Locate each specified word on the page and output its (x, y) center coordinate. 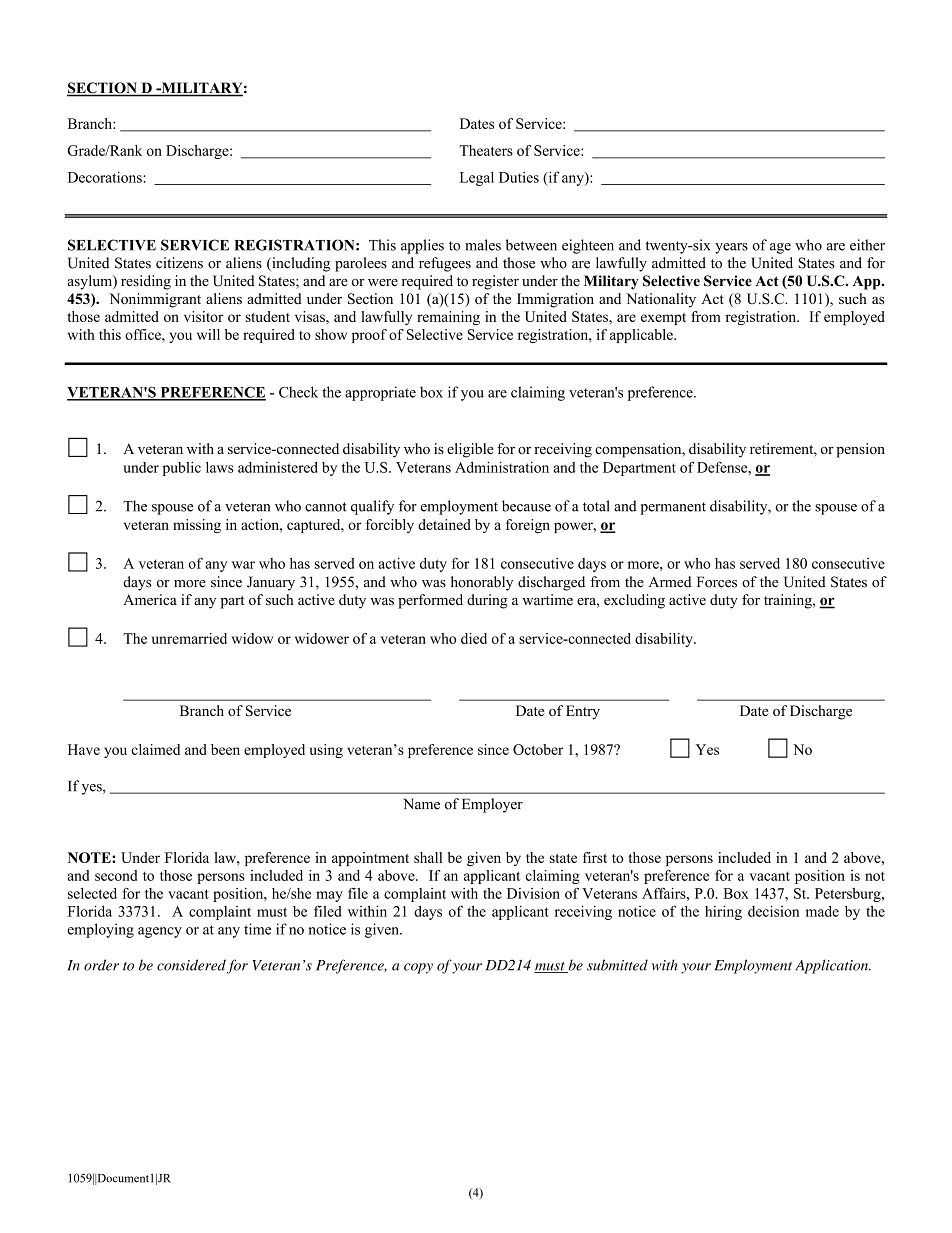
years (731, 248)
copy (418, 968)
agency (160, 932)
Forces (717, 582)
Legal (477, 178)
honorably (482, 583)
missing (197, 526)
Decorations (106, 177)
